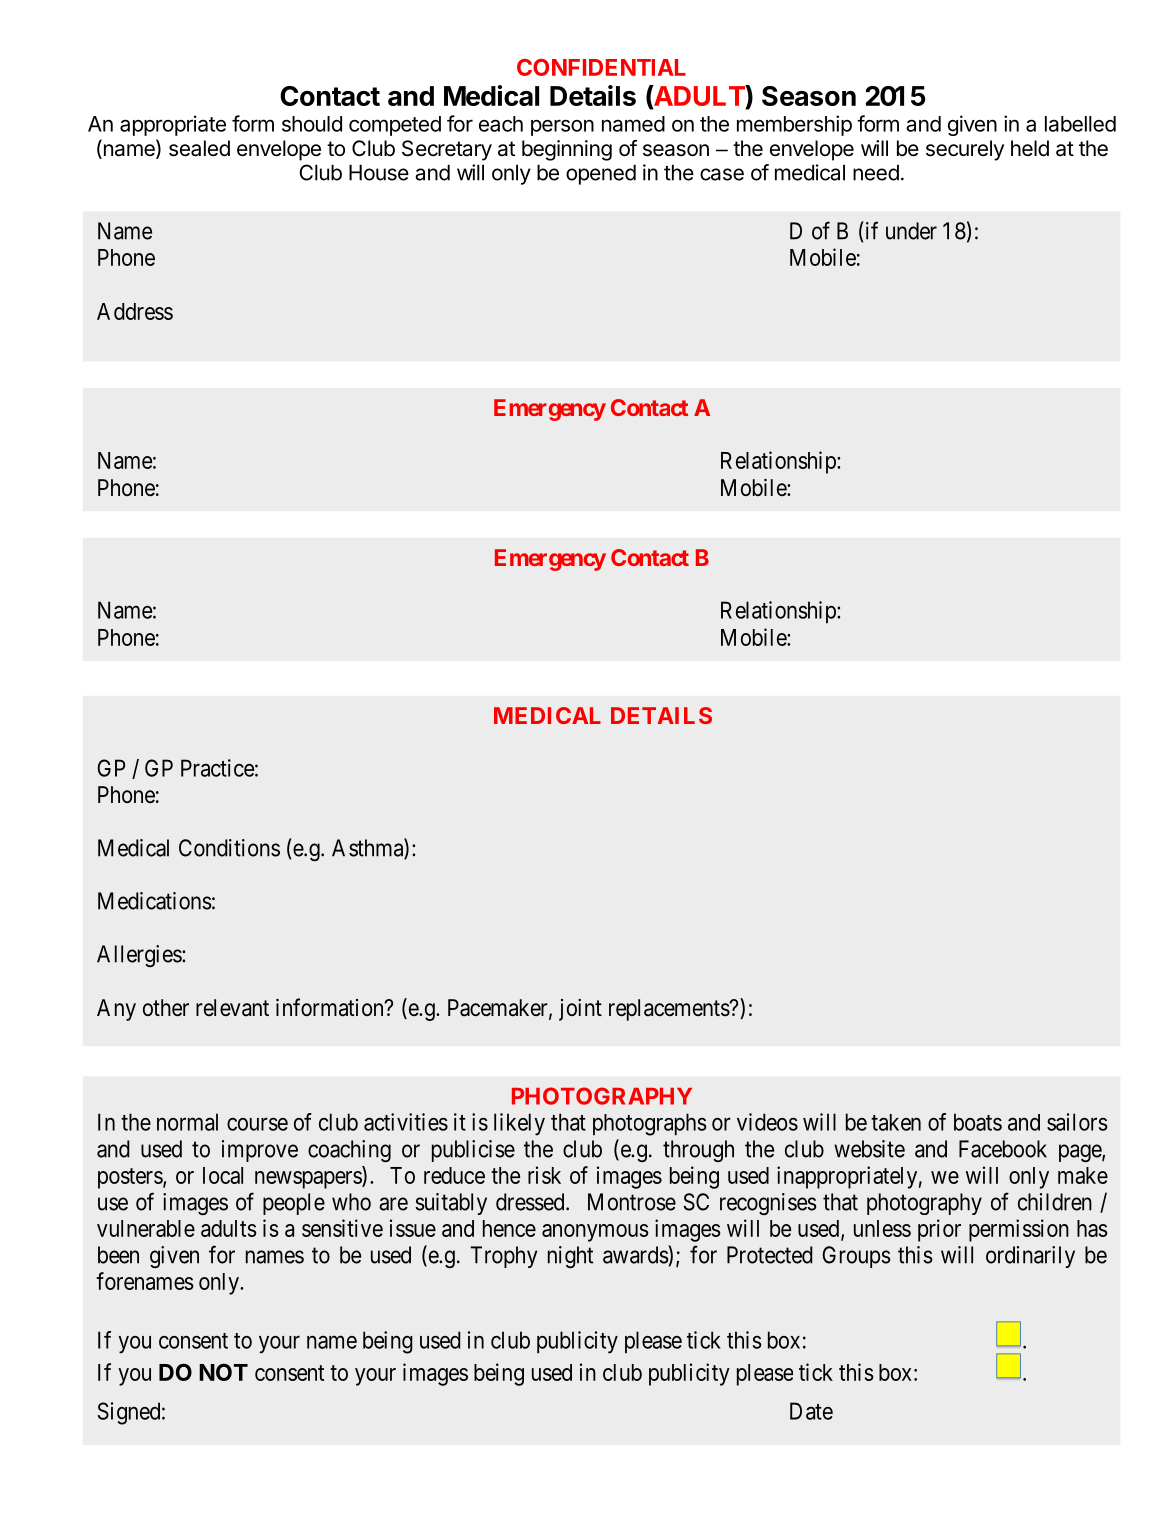 This document has height=1522, width=1176. What do you see at coordinates (223, 1372) in the document?
I see `NOT` at bounding box center [223, 1372].
